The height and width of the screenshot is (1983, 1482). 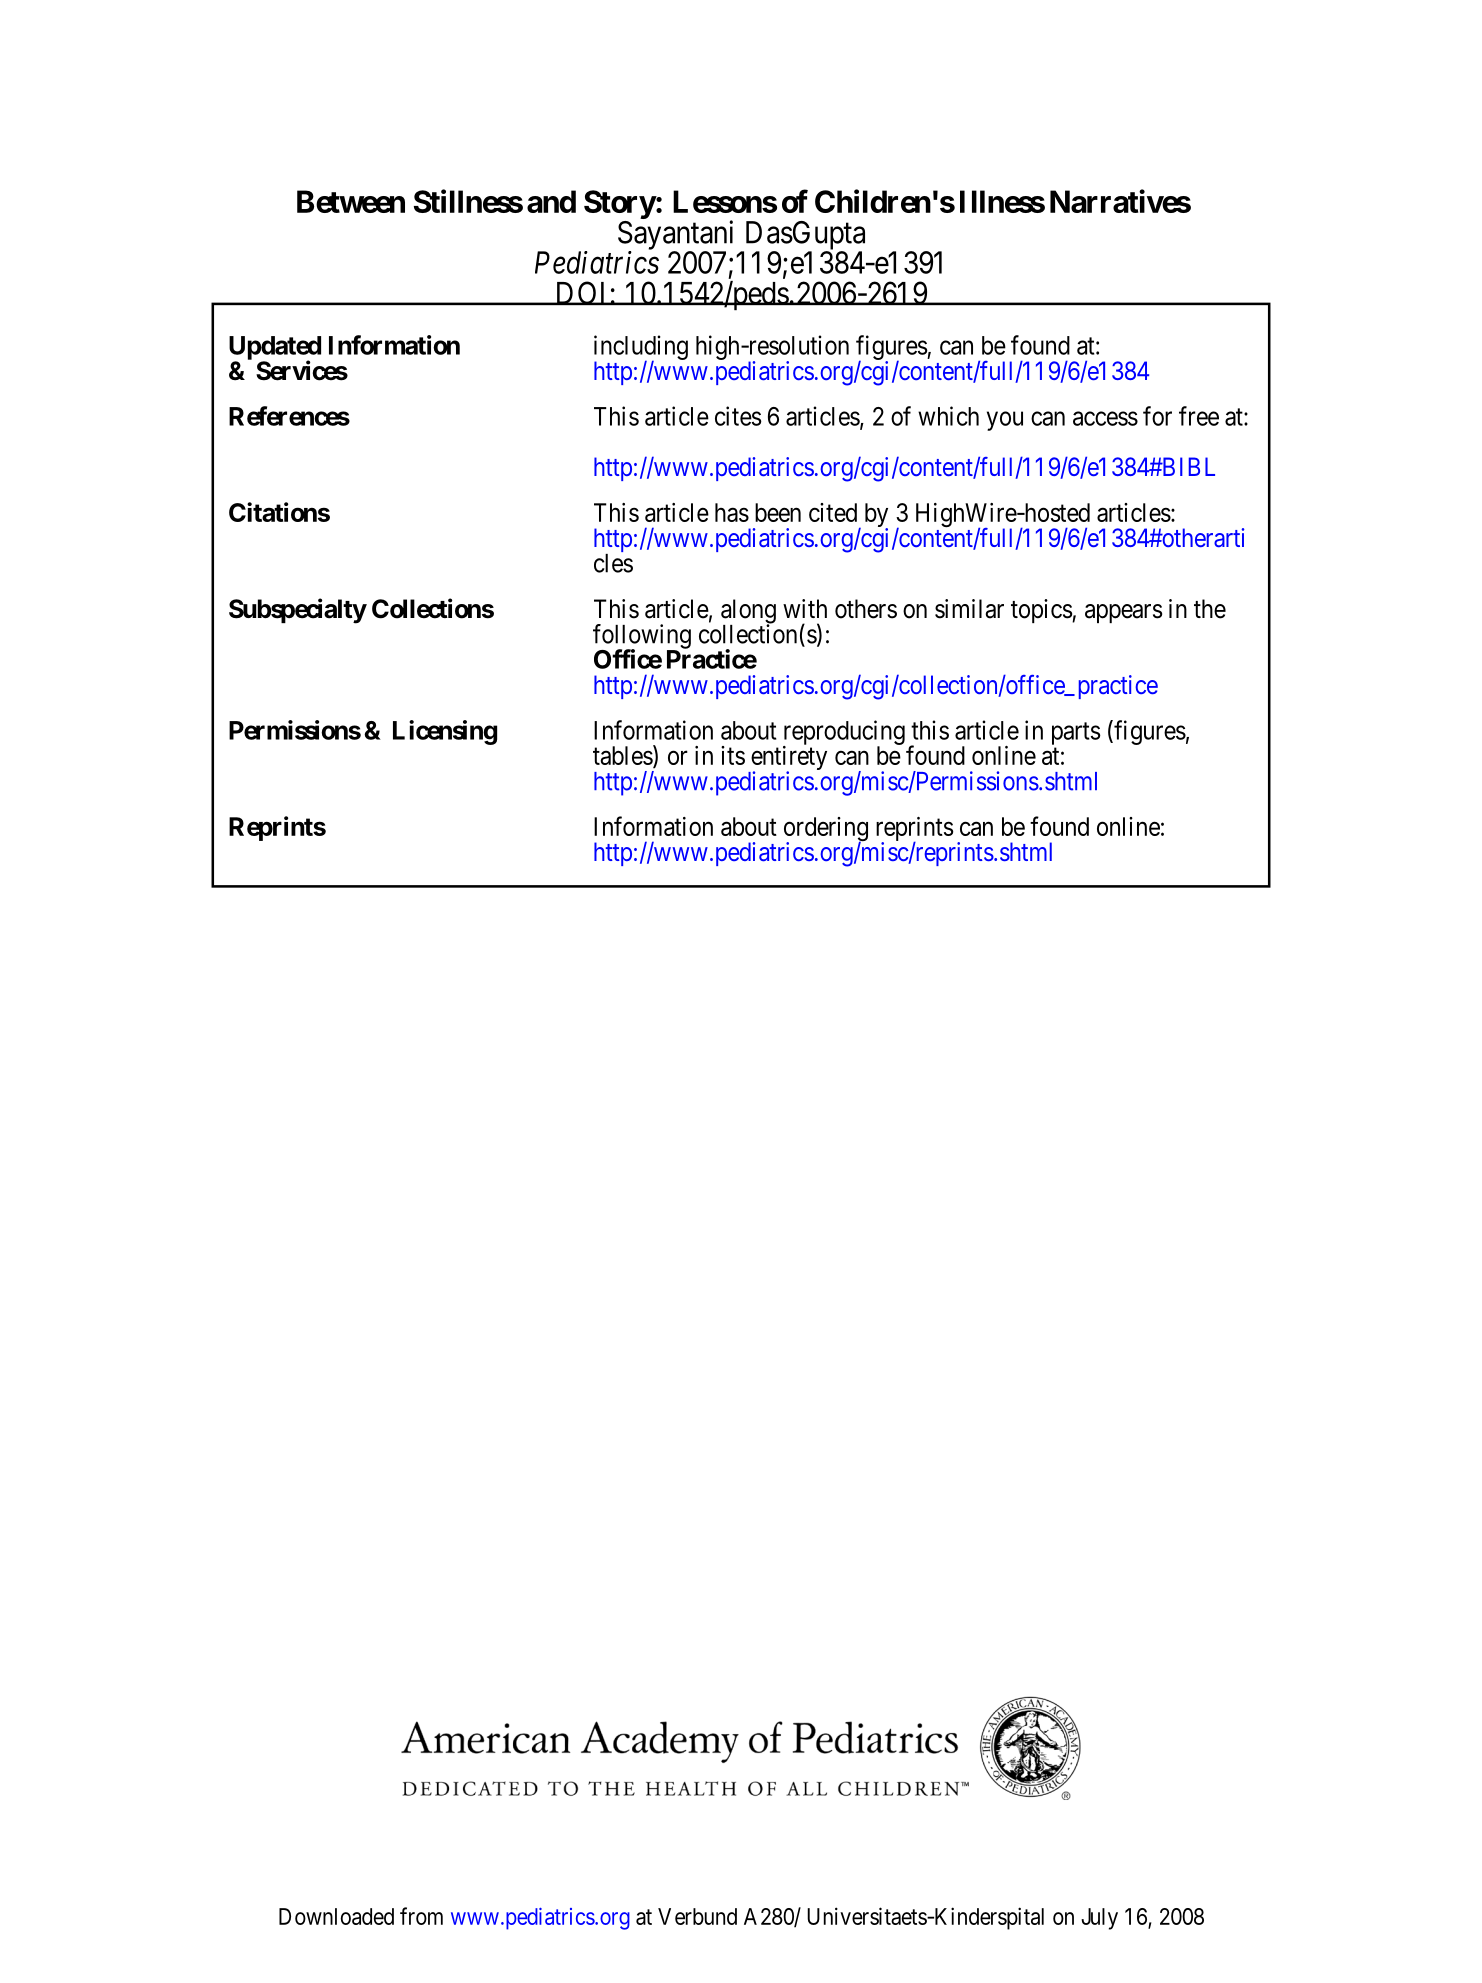 What do you see at coordinates (1005, 421) in the screenshot?
I see `you` at bounding box center [1005, 421].
